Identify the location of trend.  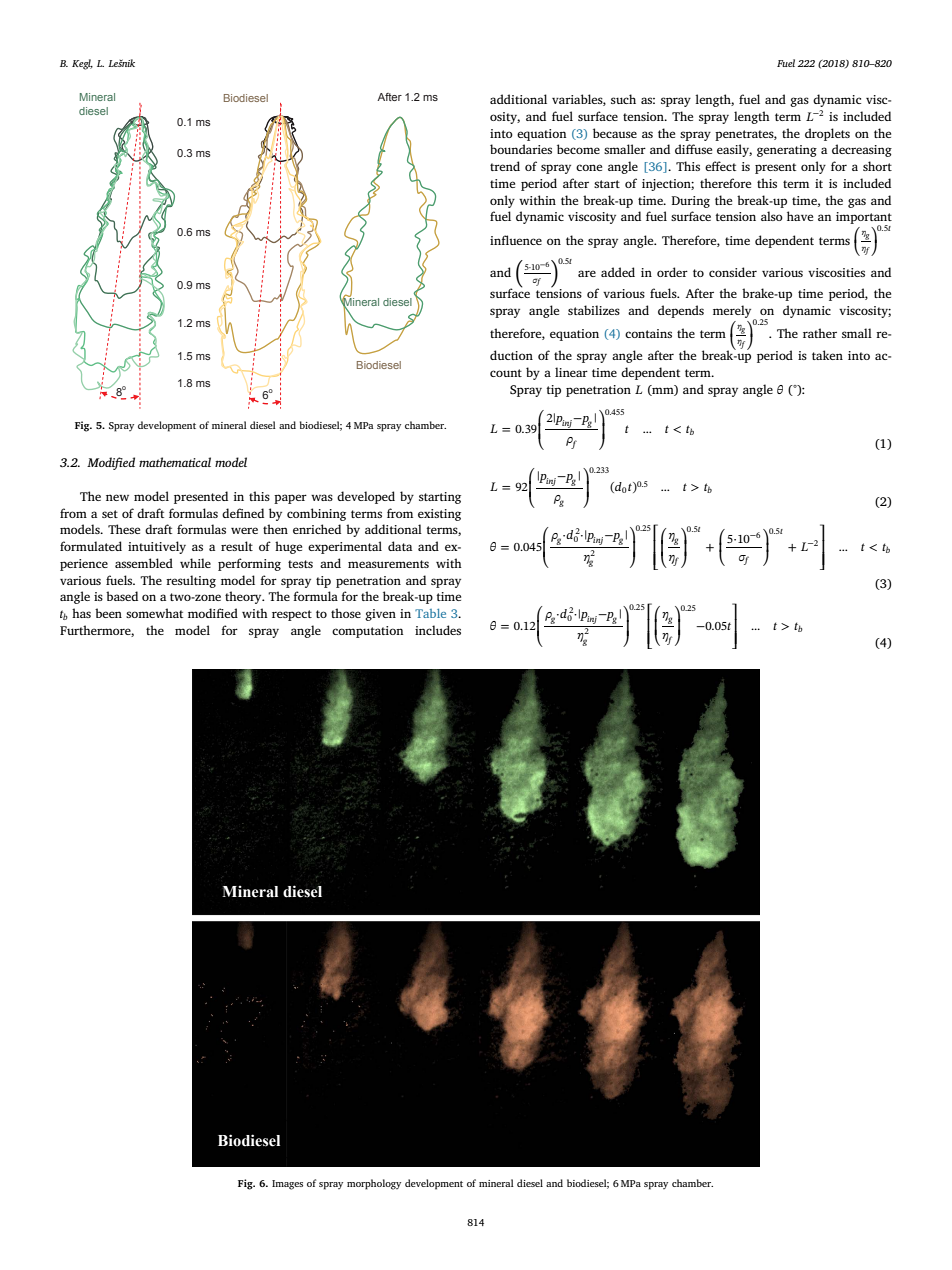
(505, 166).
